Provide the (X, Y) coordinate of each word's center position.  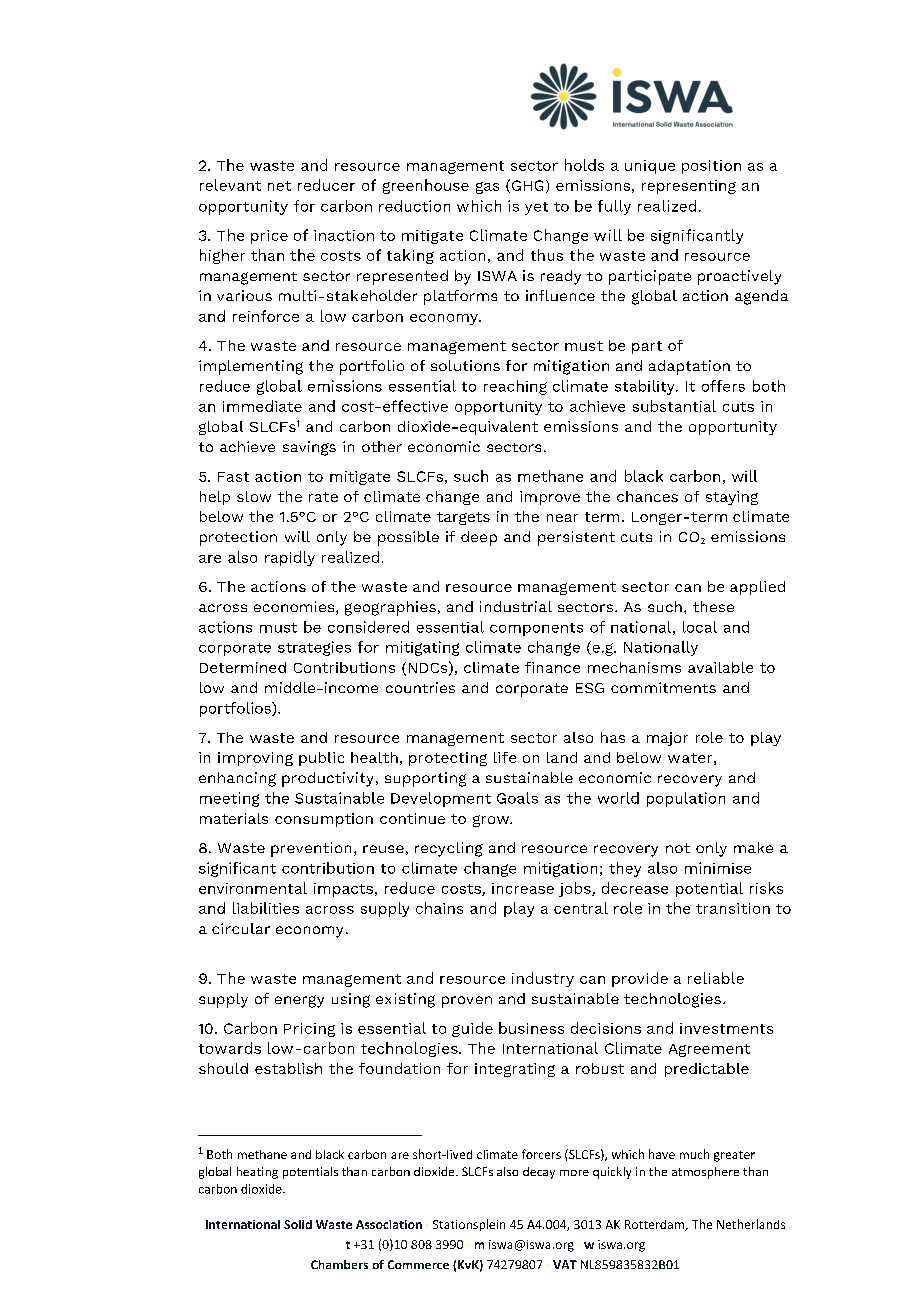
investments (726, 1028)
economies (295, 608)
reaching (515, 387)
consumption (324, 820)
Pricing (309, 1030)
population (686, 799)
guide (472, 1029)
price (269, 237)
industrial (516, 606)
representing (689, 187)
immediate (262, 406)
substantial (674, 406)
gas (487, 188)
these (713, 606)
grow (492, 821)
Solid (298, 1224)
